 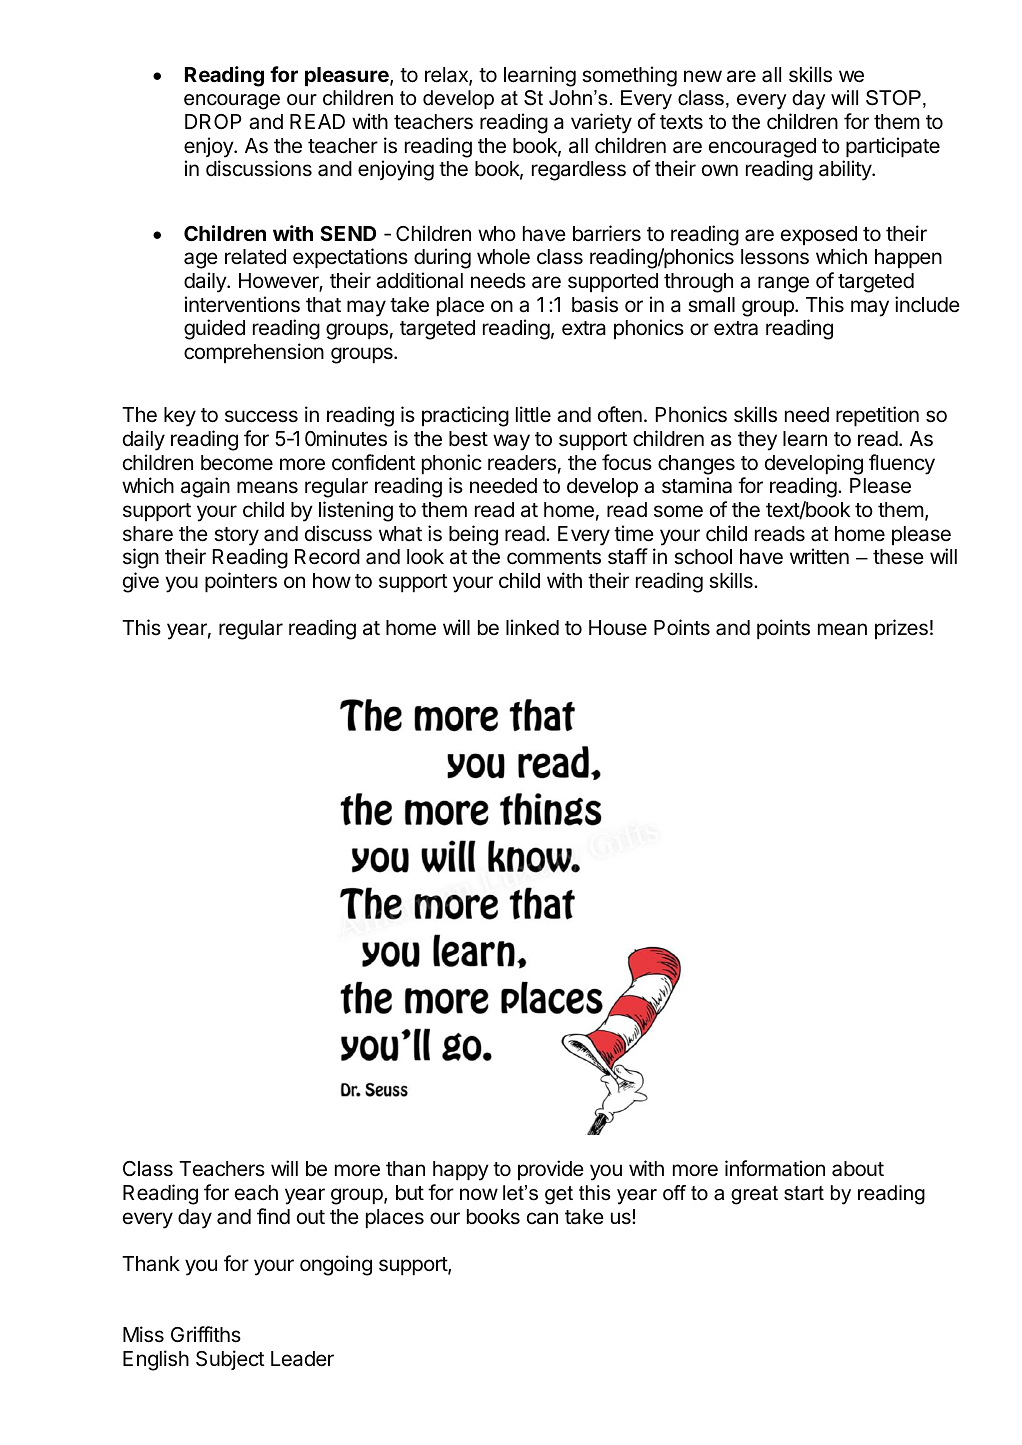 What do you see at coordinates (141, 582) in the screenshot?
I see `give` at bounding box center [141, 582].
